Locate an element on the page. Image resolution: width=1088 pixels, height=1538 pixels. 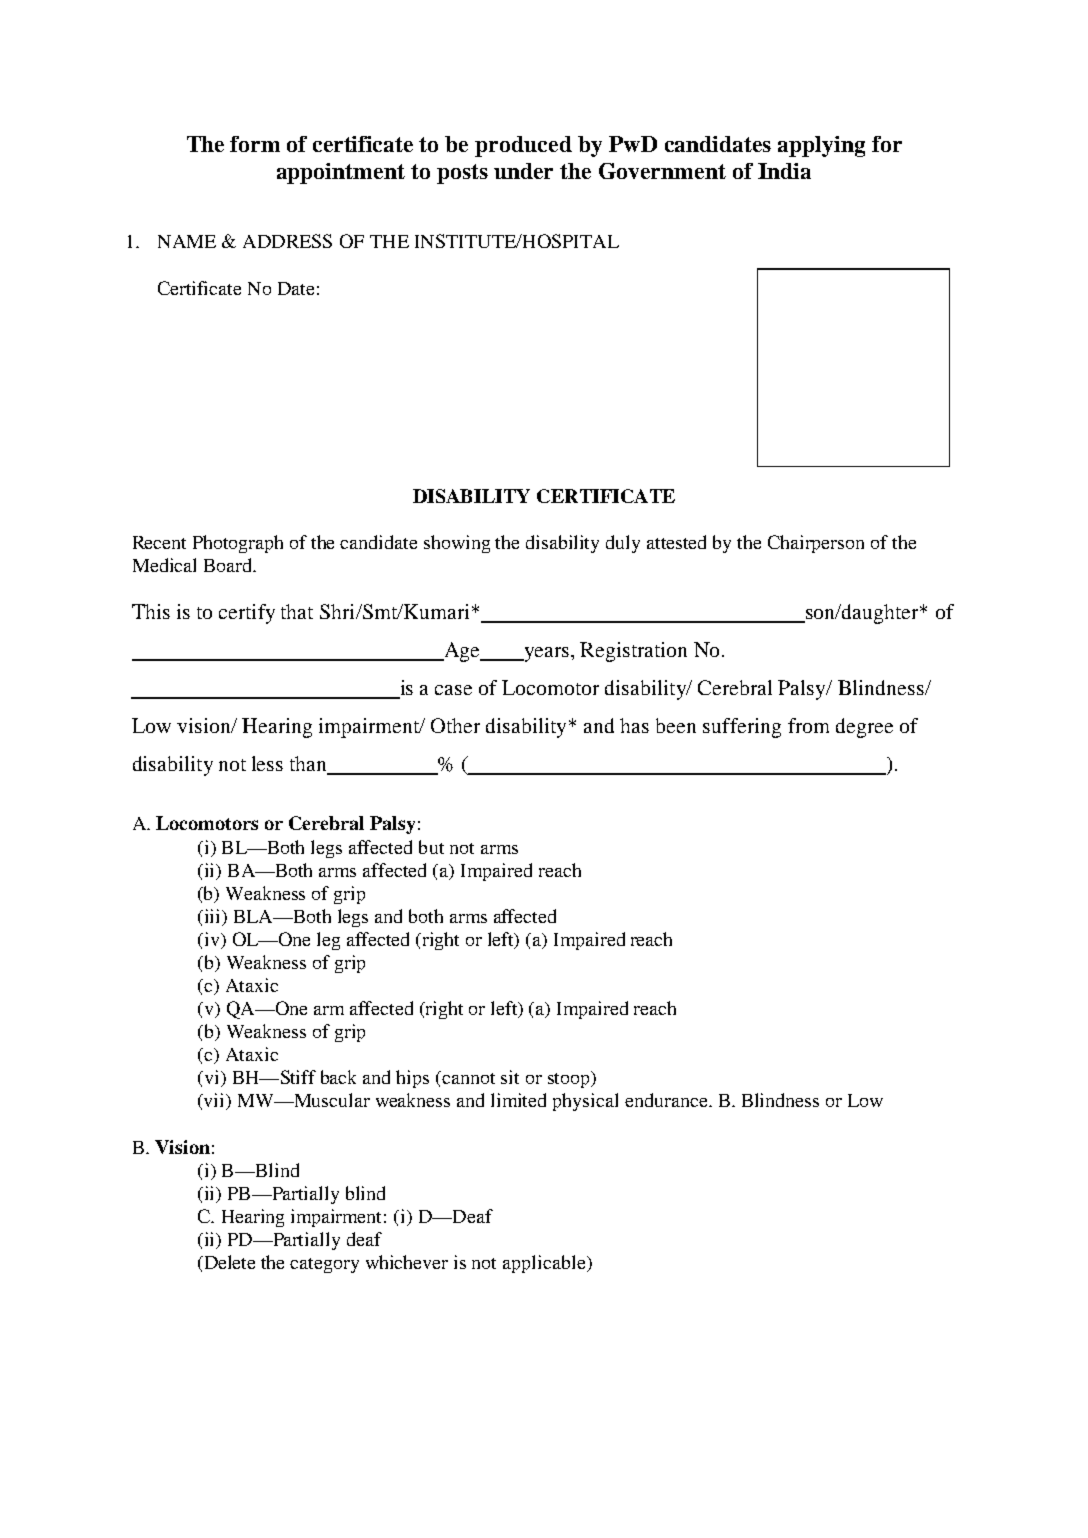
India is located at coordinates (784, 171).
